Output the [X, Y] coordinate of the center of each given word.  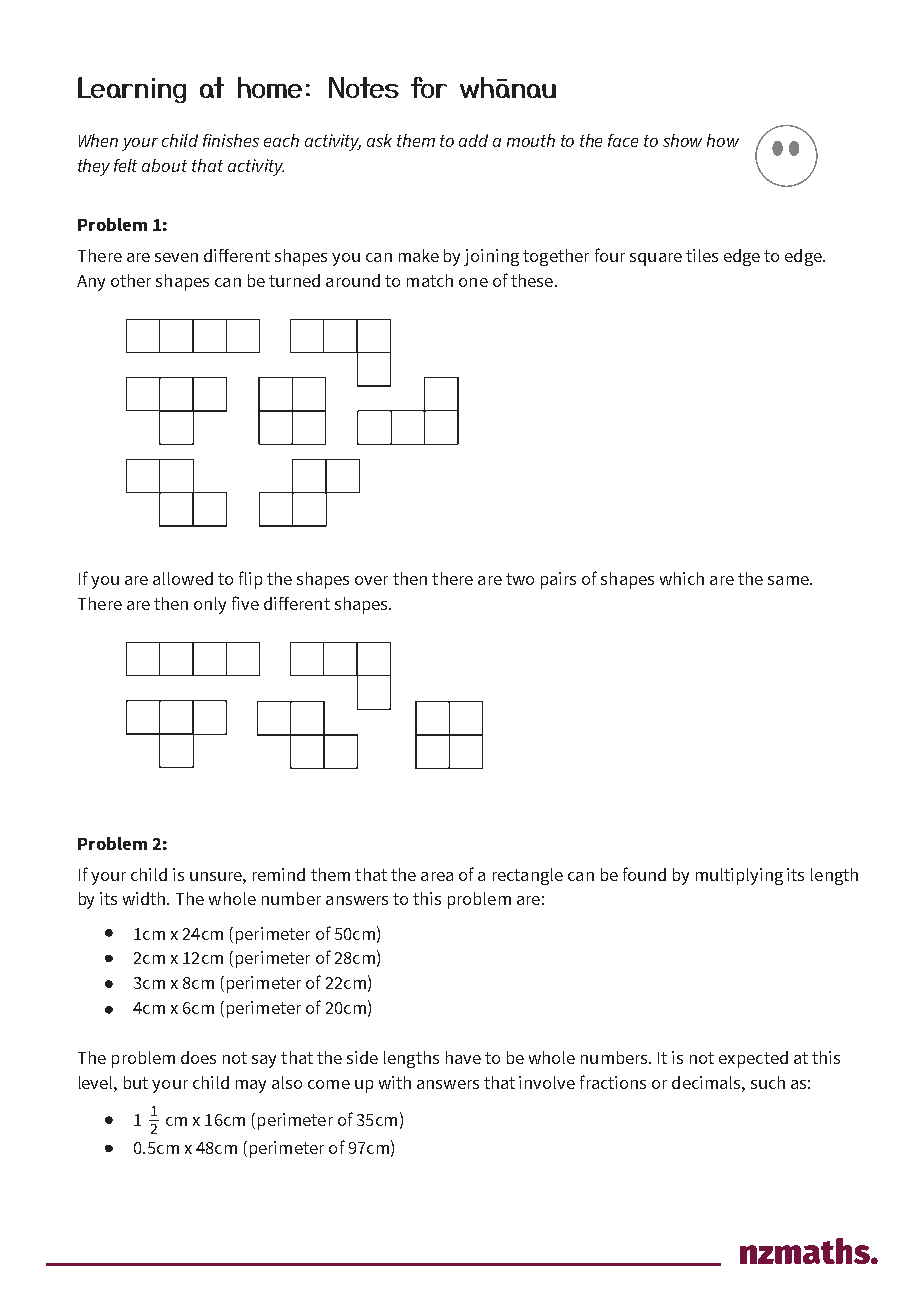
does [198, 1057]
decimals [707, 1082]
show [682, 140]
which [682, 578]
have [463, 1057]
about [164, 165]
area [437, 876]
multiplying [739, 876]
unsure [217, 876]
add [473, 140]
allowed [183, 578]
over [371, 580]
